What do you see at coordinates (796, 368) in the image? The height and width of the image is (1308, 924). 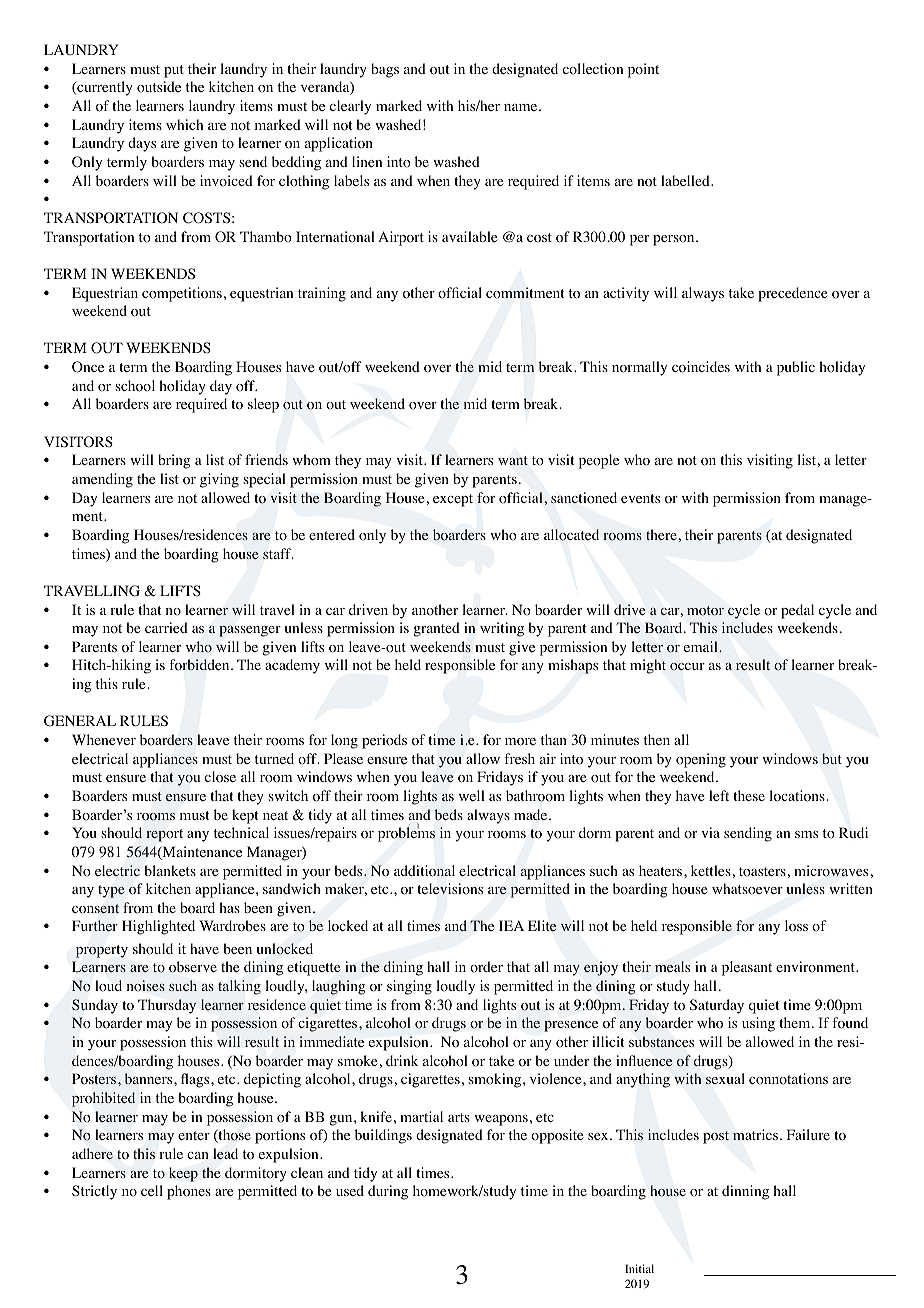 I see `public` at bounding box center [796, 368].
